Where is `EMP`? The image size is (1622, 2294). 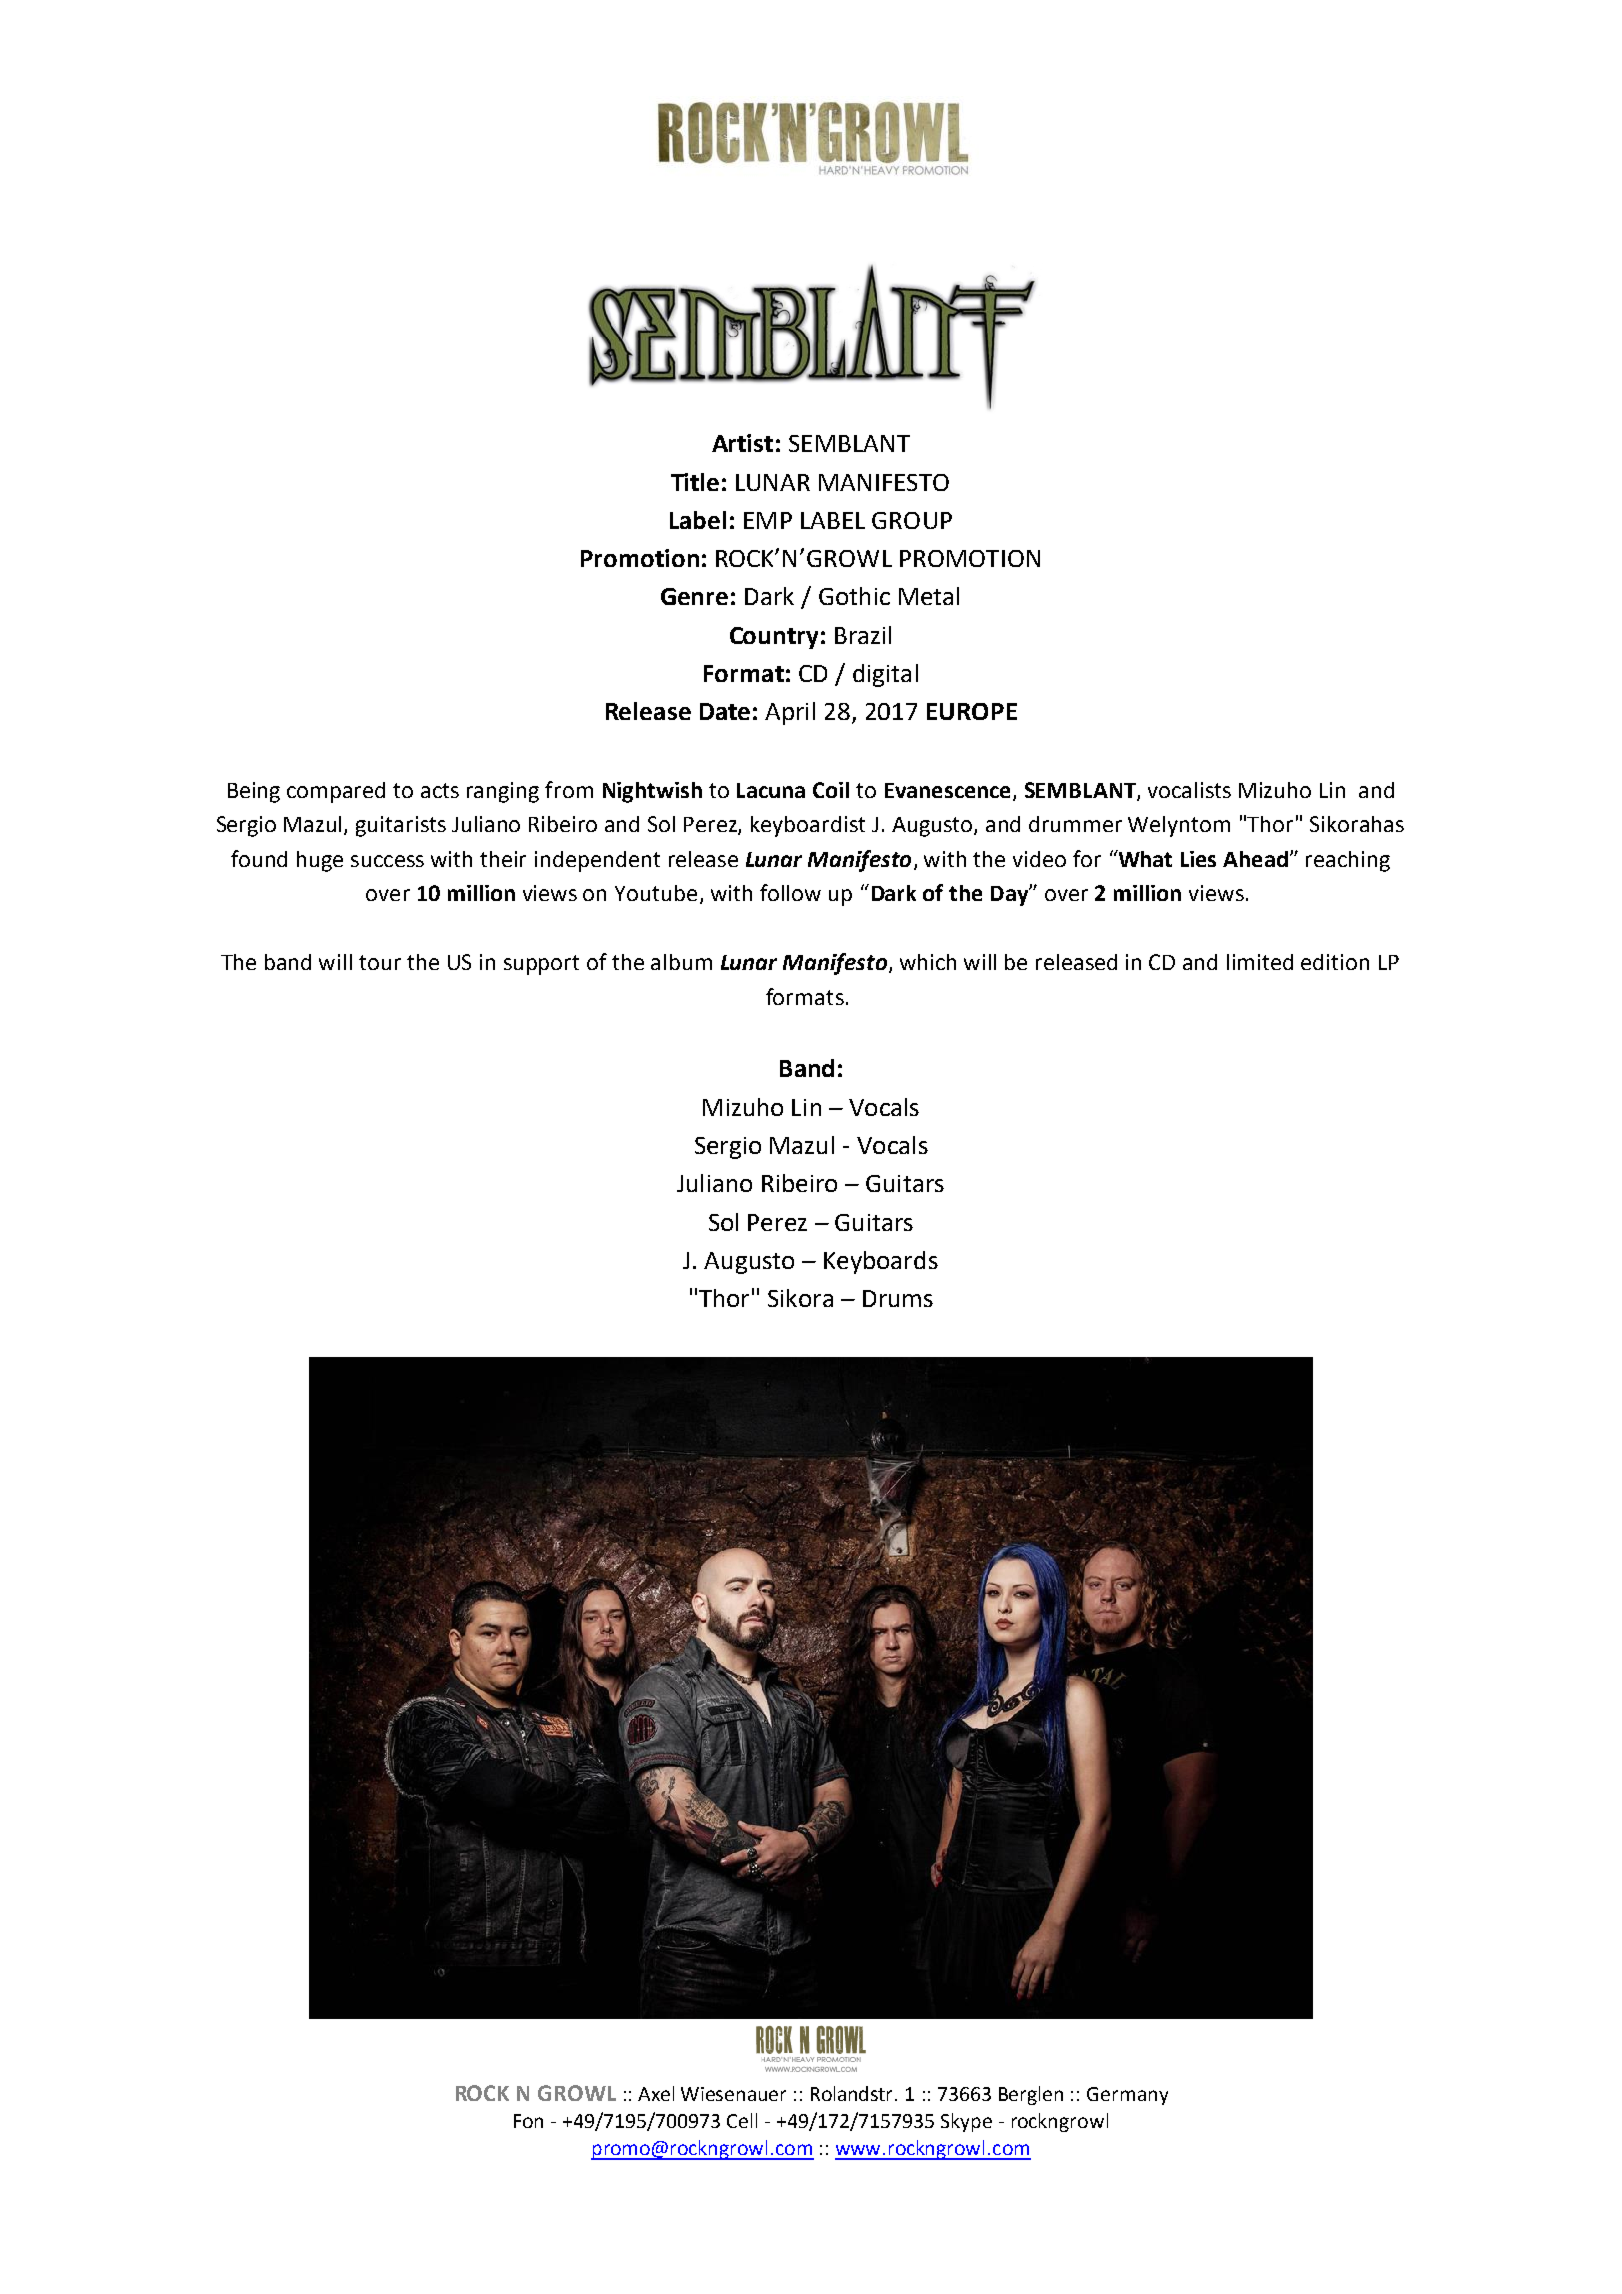 EMP is located at coordinates (768, 520).
